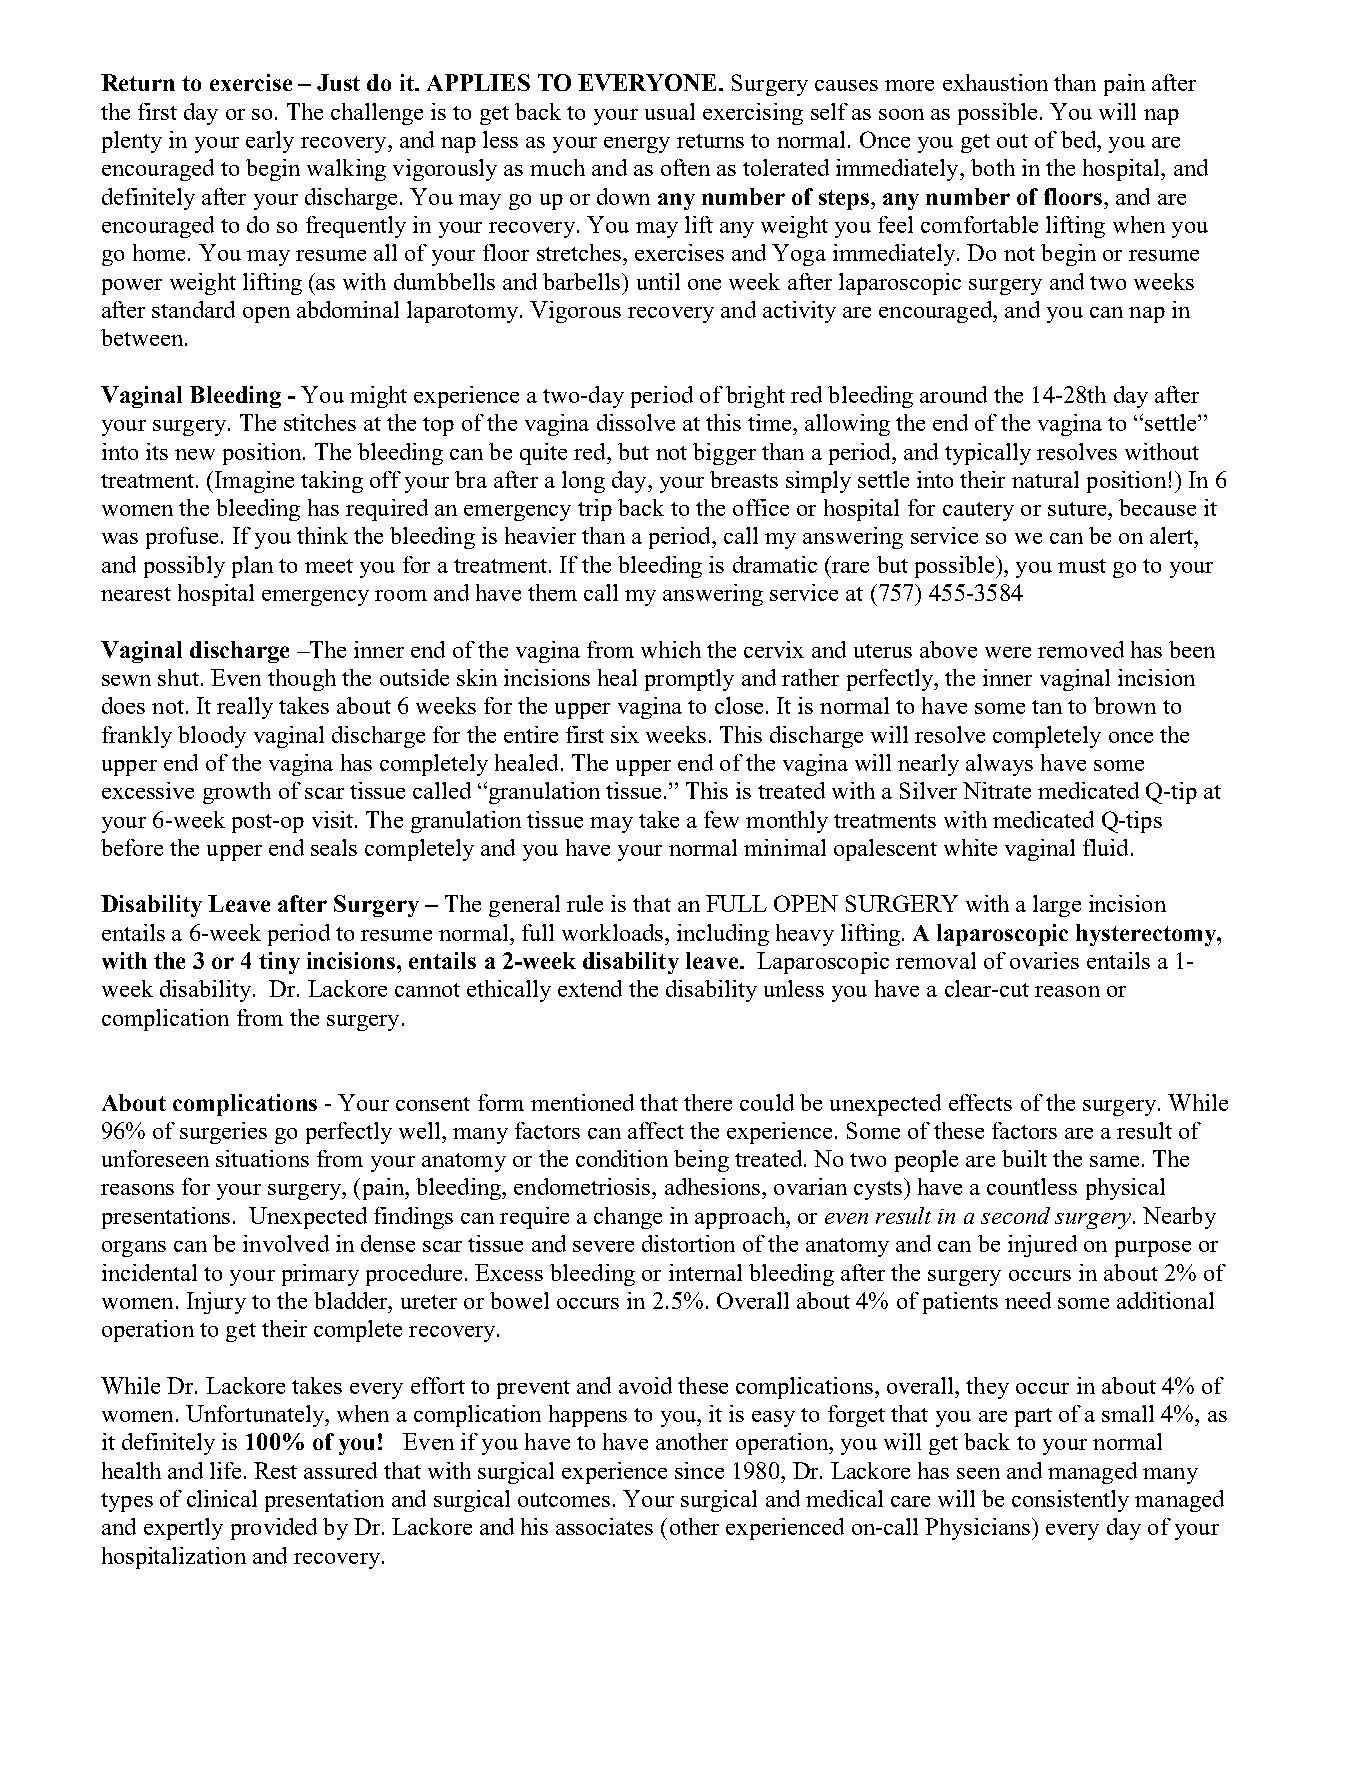 The height and width of the screenshot is (1773, 1370). I want to click on Nitrate, so click(997, 790).
